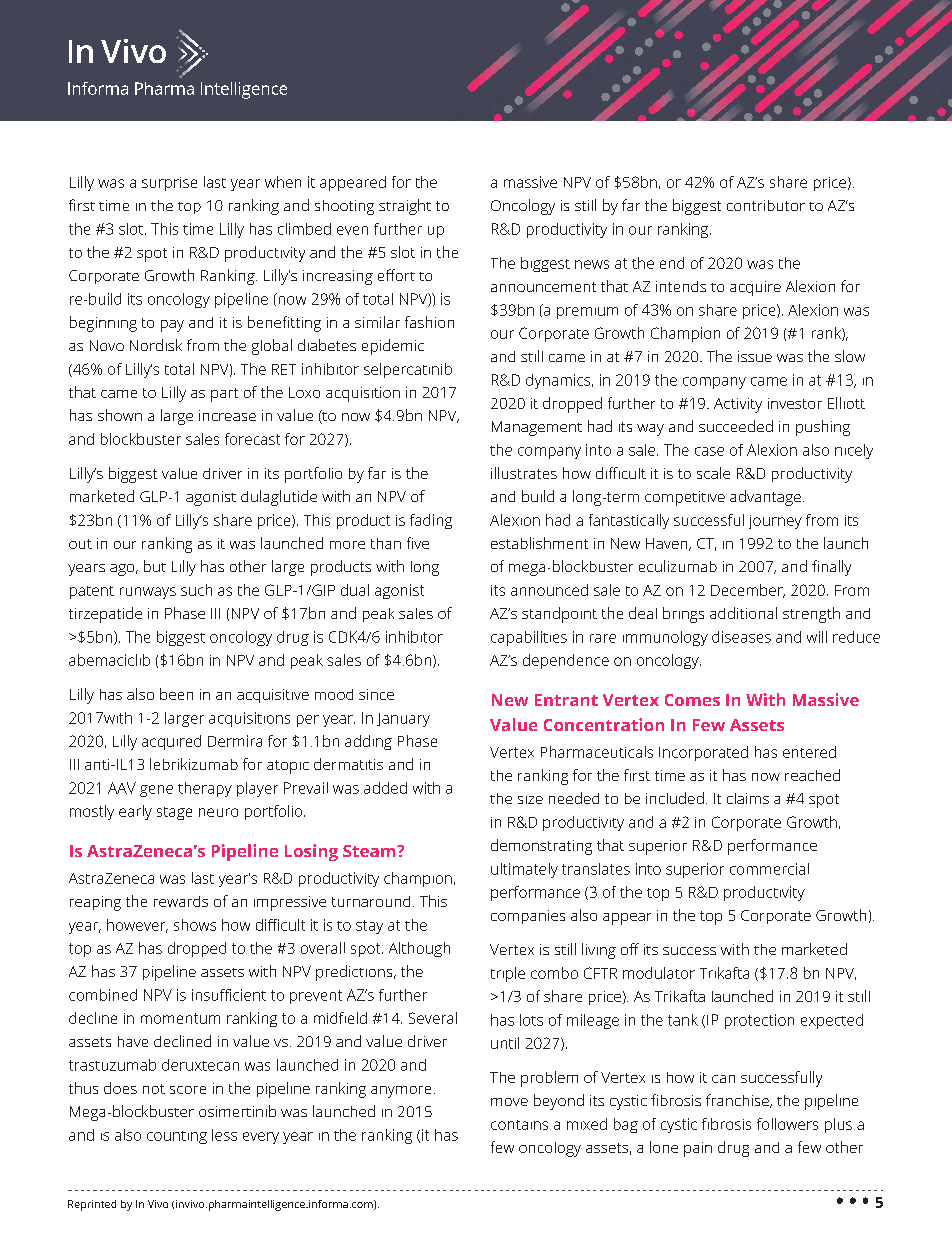  I want to click on Activity, so click(738, 405).
